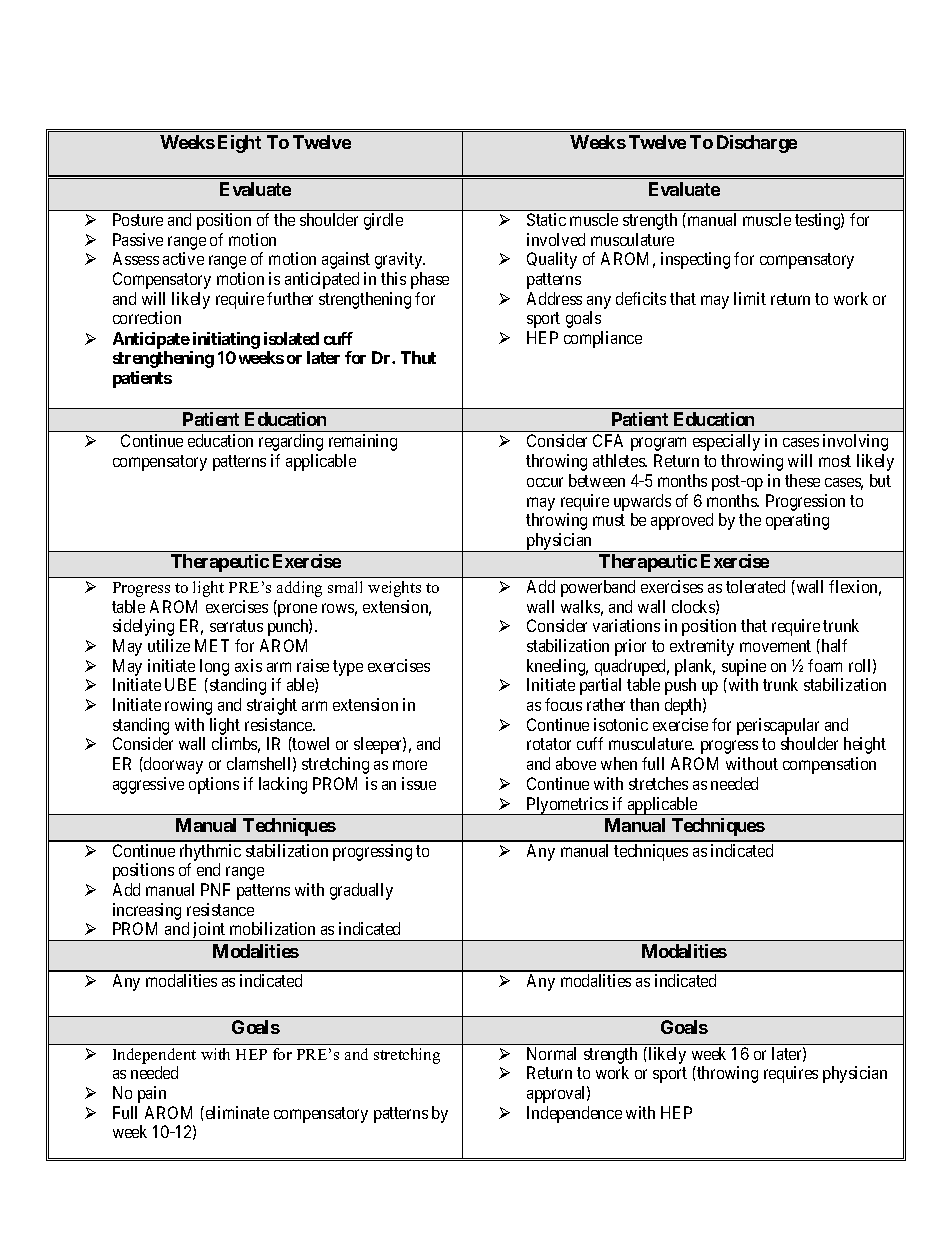 The height and width of the screenshot is (1233, 952). What do you see at coordinates (557, 667) in the screenshot?
I see `kneeling` at bounding box center [557, 667].
